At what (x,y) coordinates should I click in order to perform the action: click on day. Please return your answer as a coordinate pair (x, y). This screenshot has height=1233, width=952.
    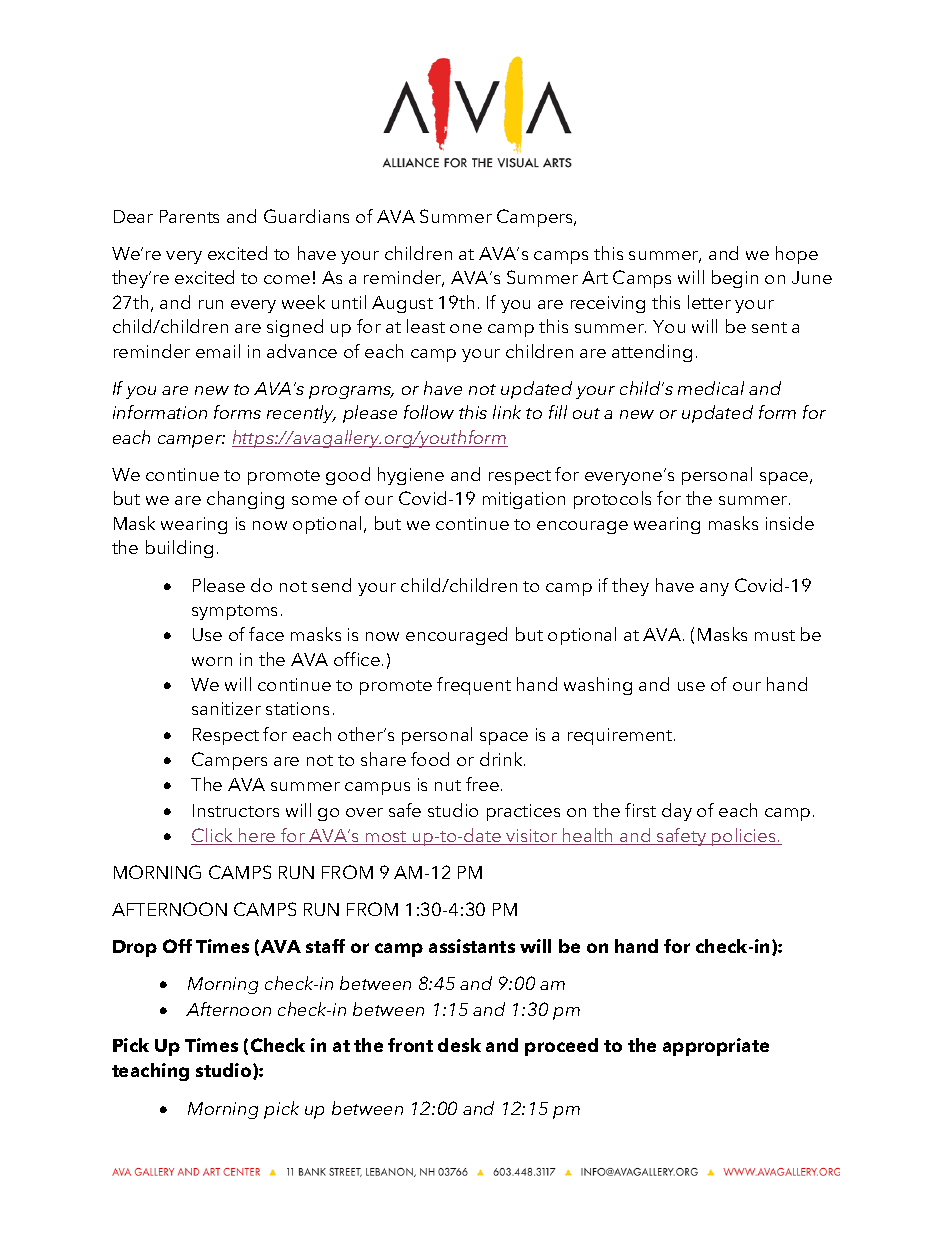
    Looking at the image, I should click on (677, 812).
